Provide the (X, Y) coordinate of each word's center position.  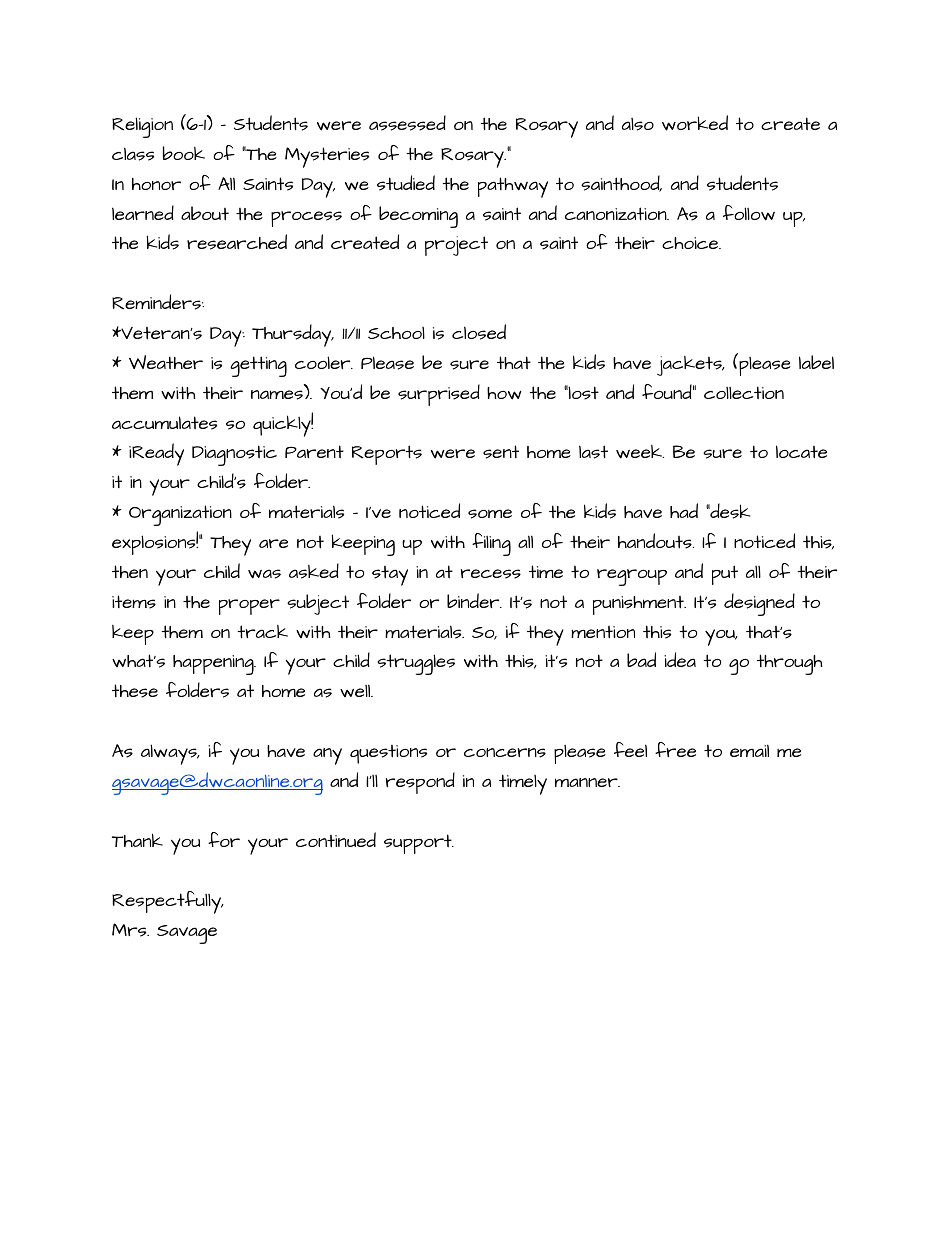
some (490, 514)
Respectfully (167, 902)
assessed (407, 123)
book (183, 153)
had (684, 510)
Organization (180, 515)
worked (695, 123)
